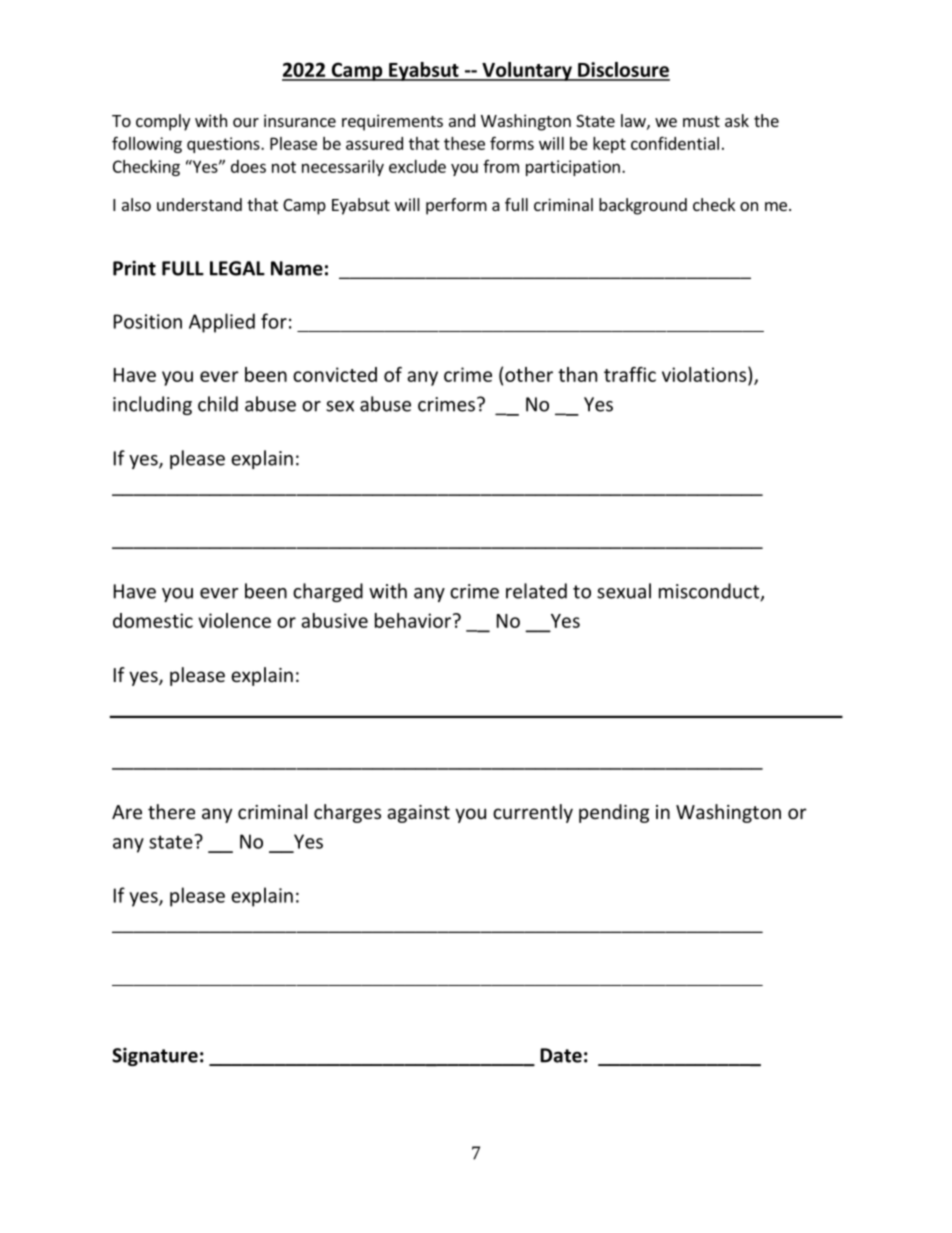  I want to click on against, so click(418, 814).
